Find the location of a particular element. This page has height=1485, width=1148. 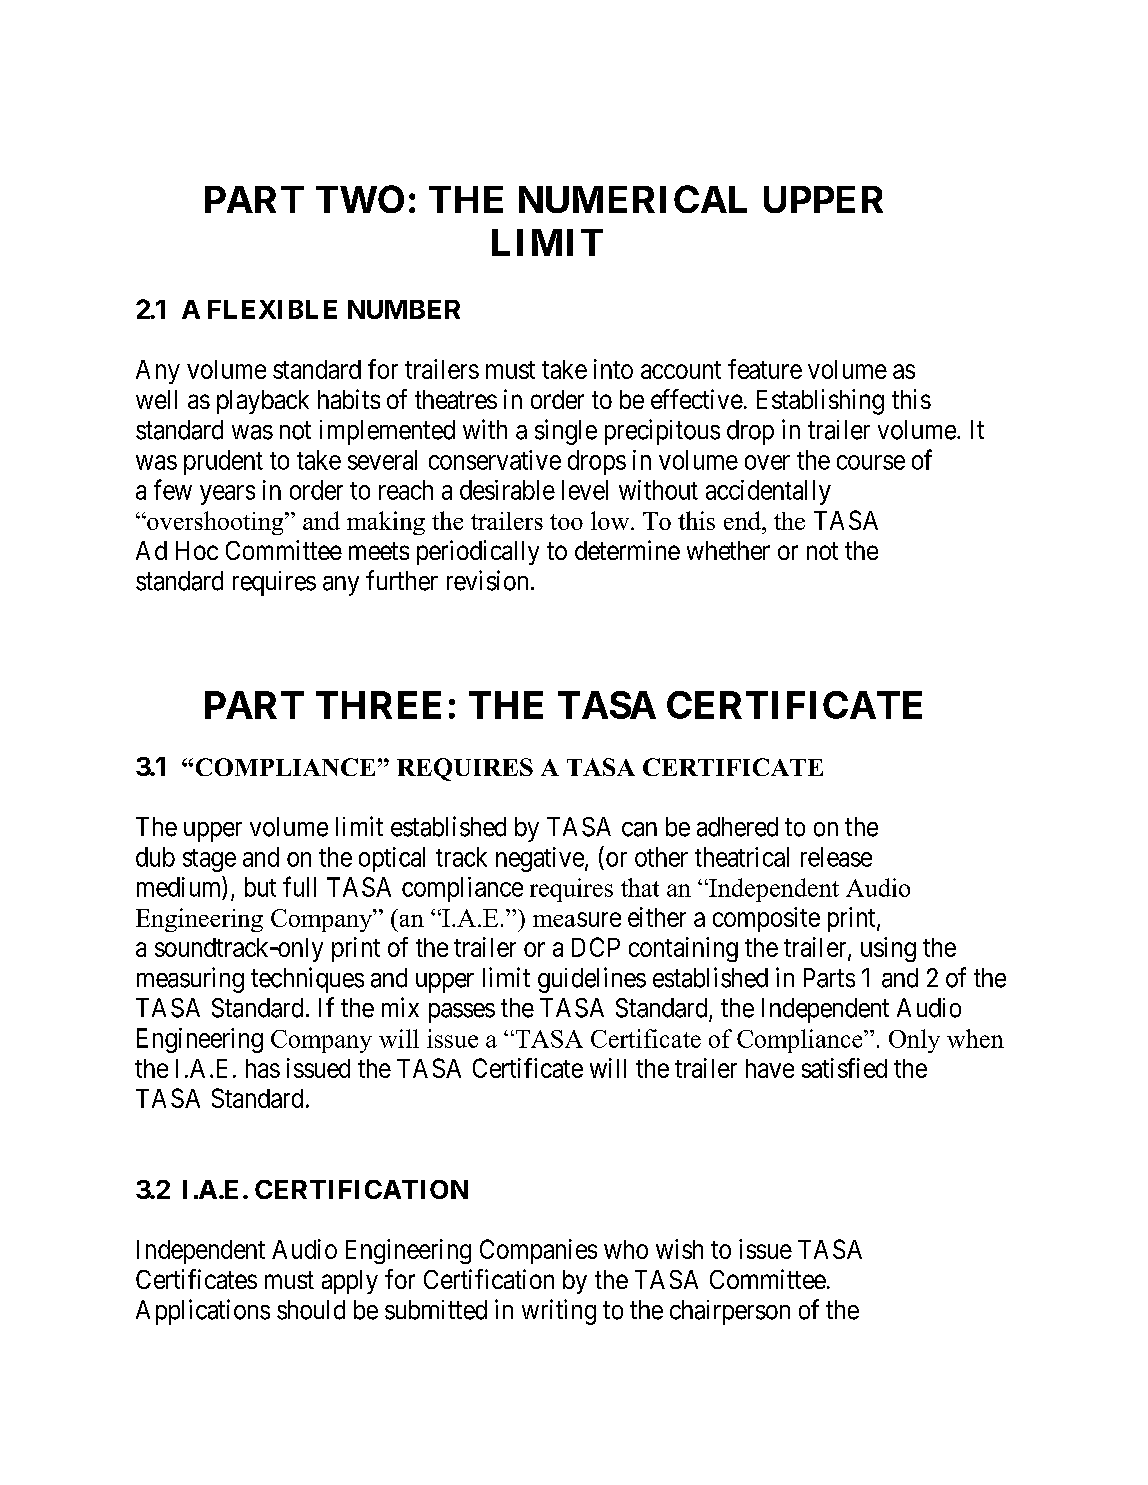

has is located at coordinates (263, 1068).
